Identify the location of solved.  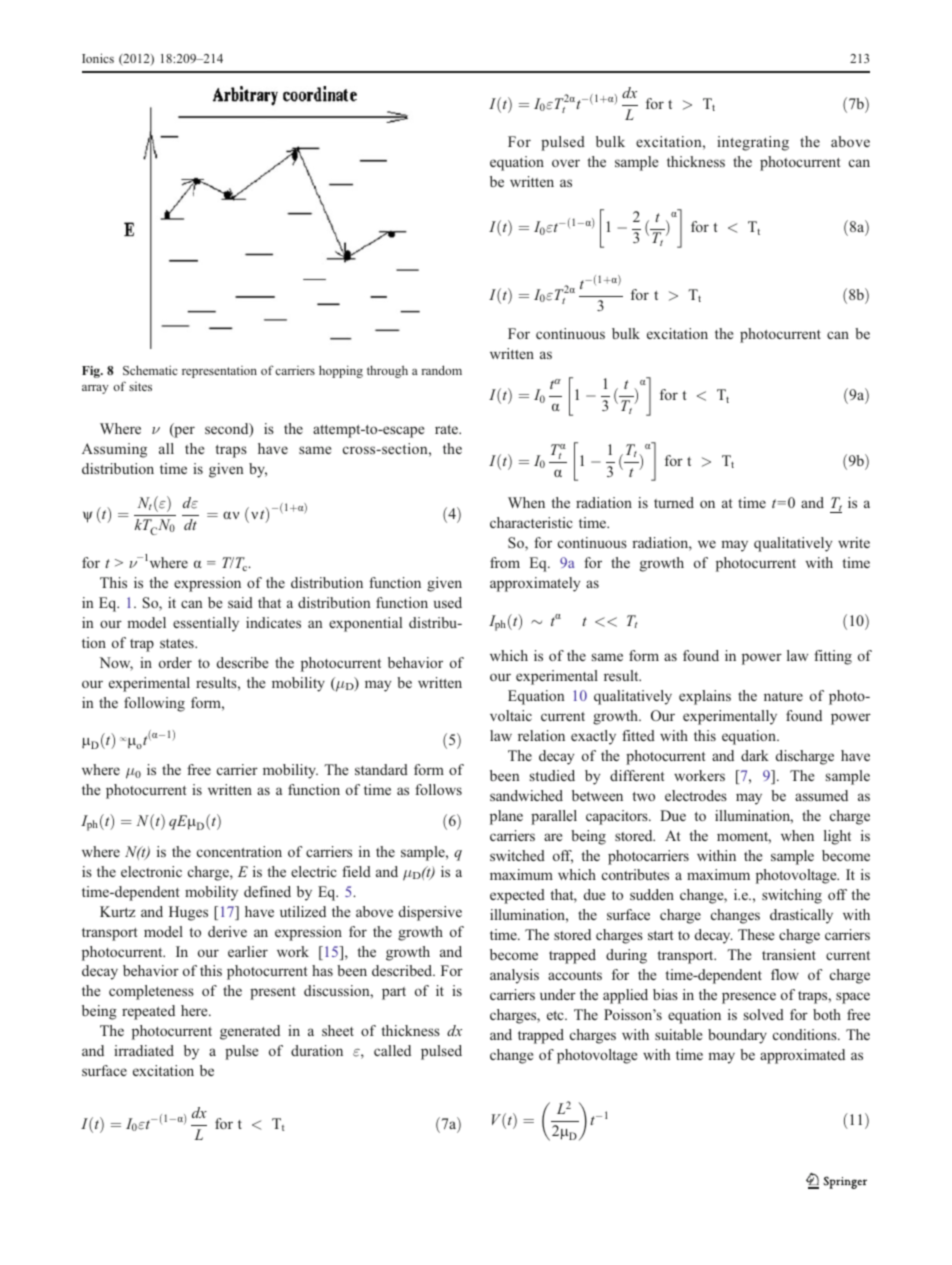
(764, 1014).
